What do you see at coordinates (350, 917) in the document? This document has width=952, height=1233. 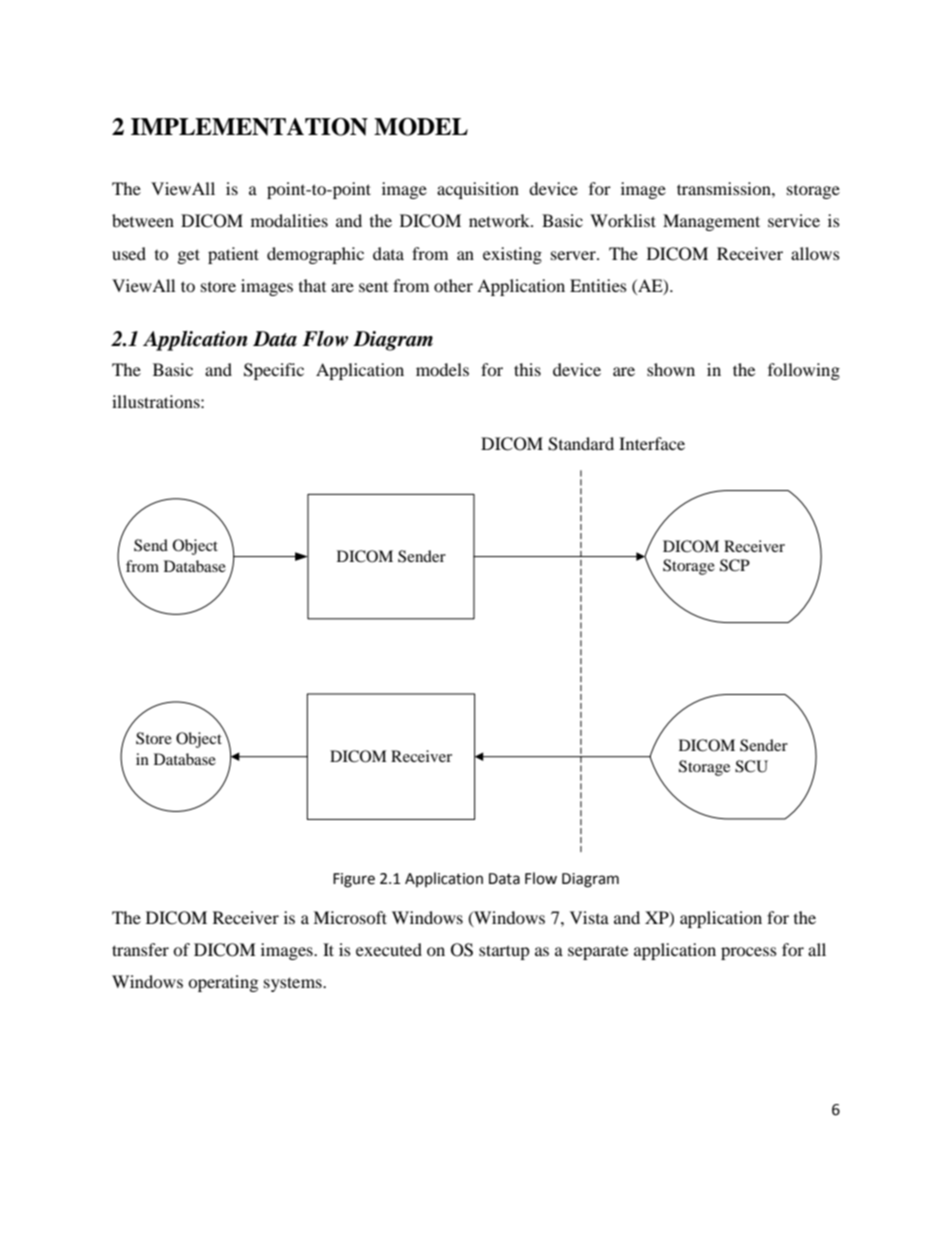 I see `Microsoft` at bounding box center [350, 917].
